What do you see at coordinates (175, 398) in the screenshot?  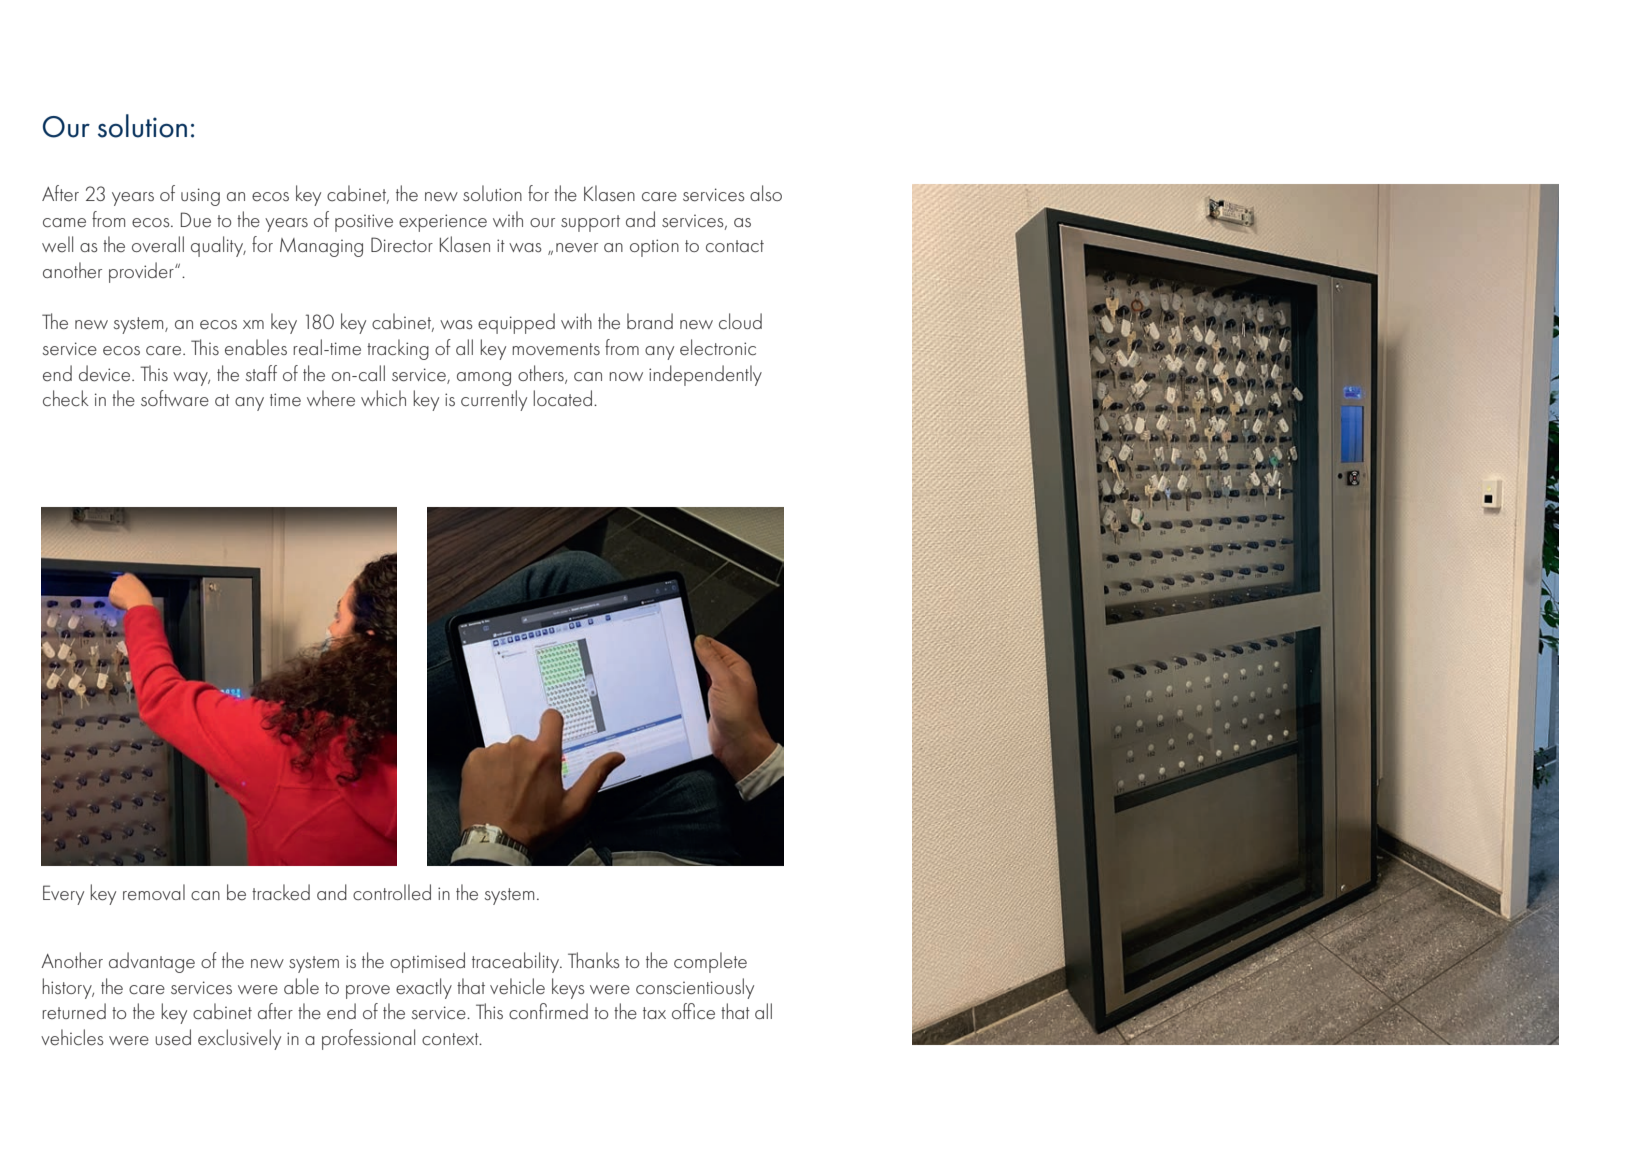 I see `software` at bounding box center [175, 398].
